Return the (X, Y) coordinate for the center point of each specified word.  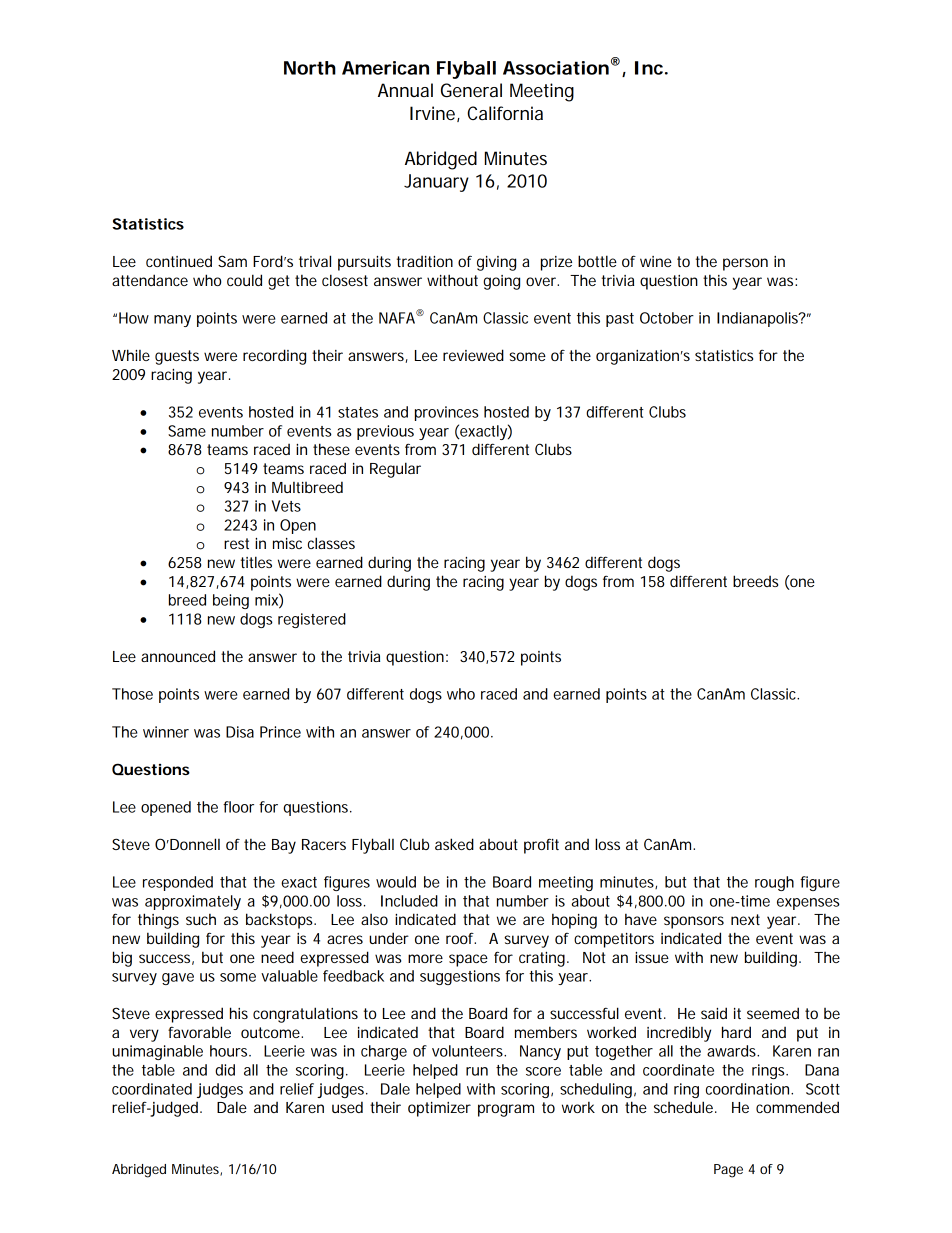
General (471, 90)
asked (454, 844)
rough (774, 883)
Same (187, 431)
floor (238, 807)
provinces (447, 413)
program (506, 1110)
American (385, 68)
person (745, 264)
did (225, 1070)
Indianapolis (759, 319)
